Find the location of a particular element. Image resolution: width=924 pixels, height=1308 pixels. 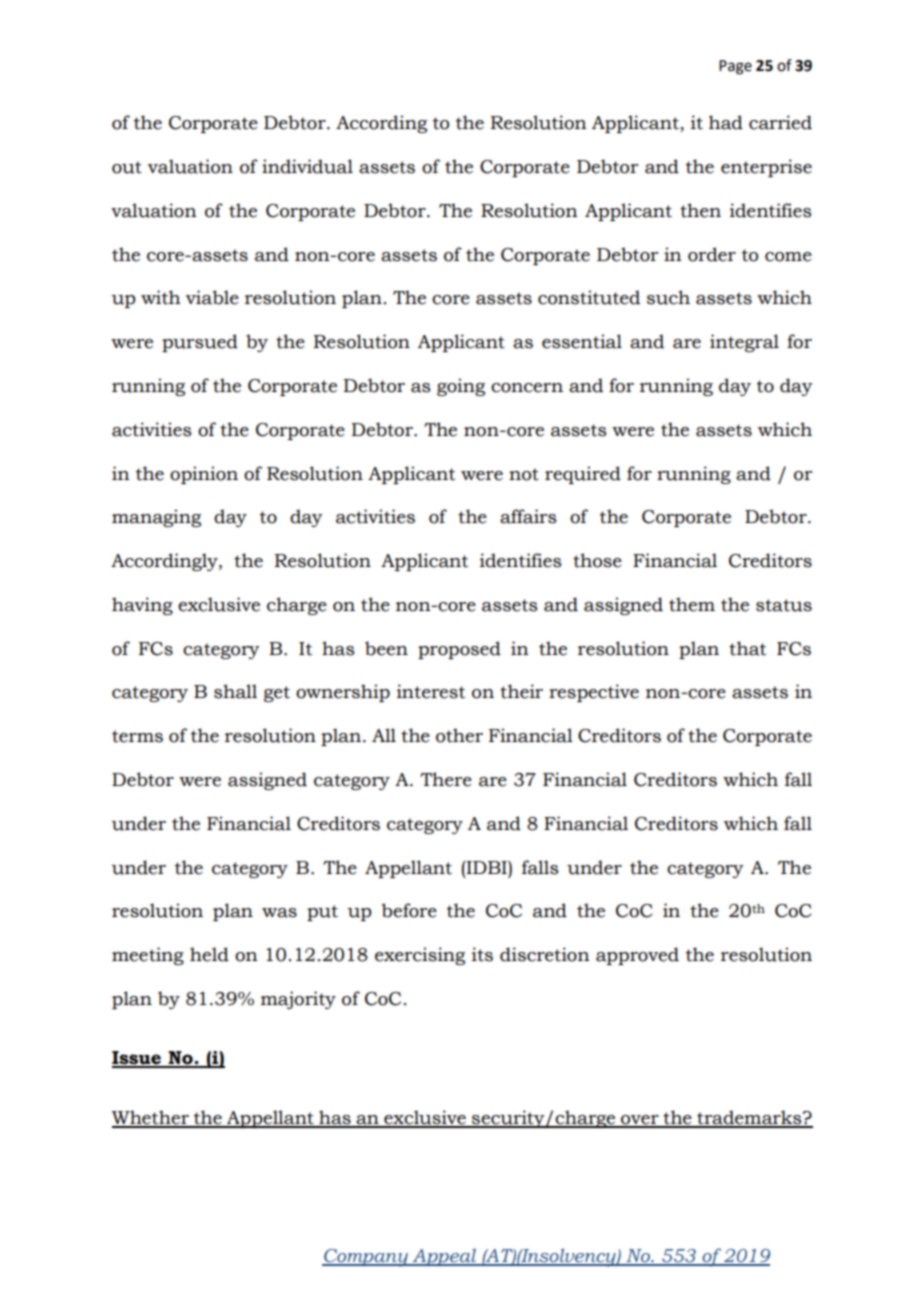

shall is located at coordinates (235, 691).
